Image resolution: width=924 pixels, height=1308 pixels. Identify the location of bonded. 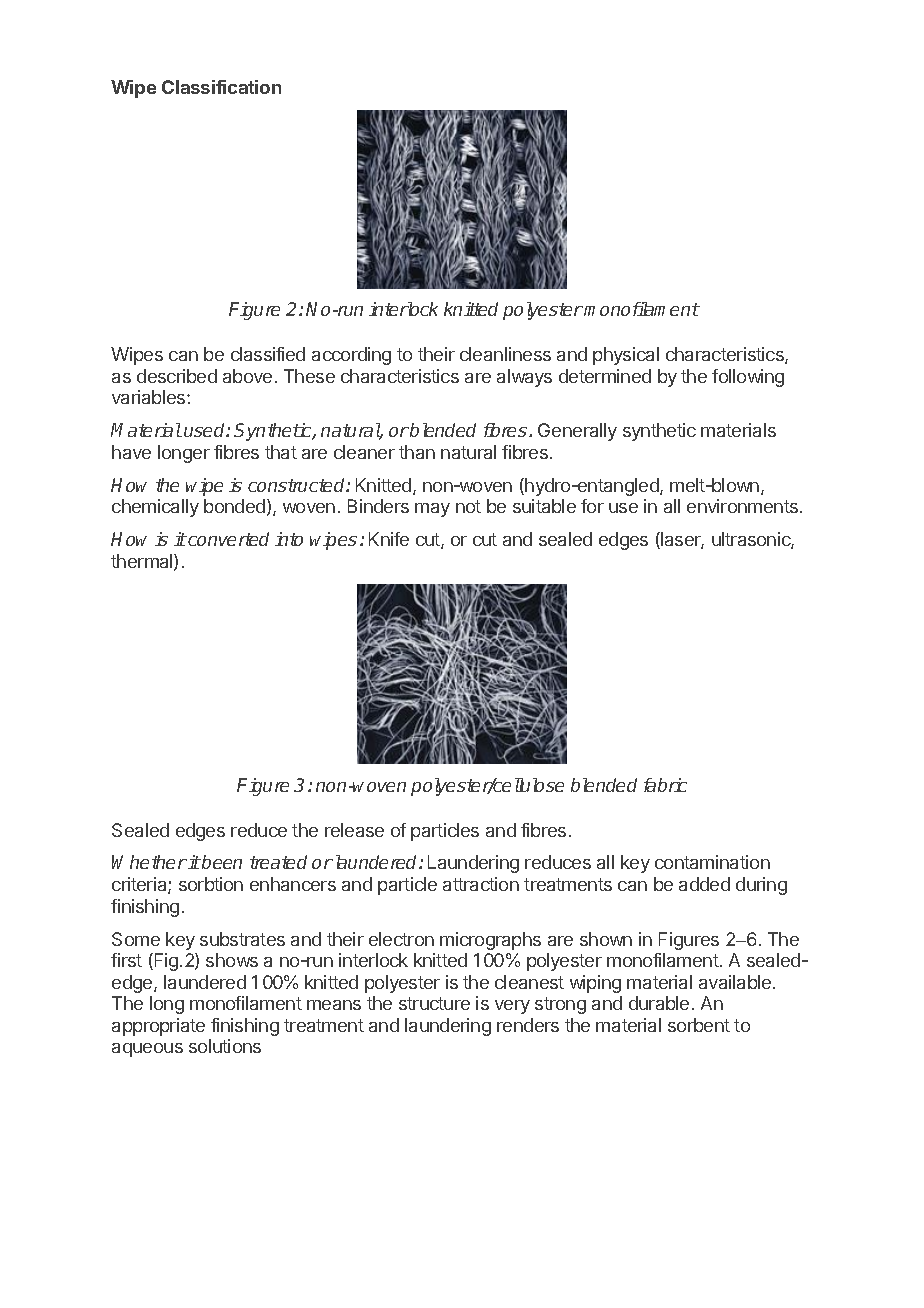
(234, 506).
